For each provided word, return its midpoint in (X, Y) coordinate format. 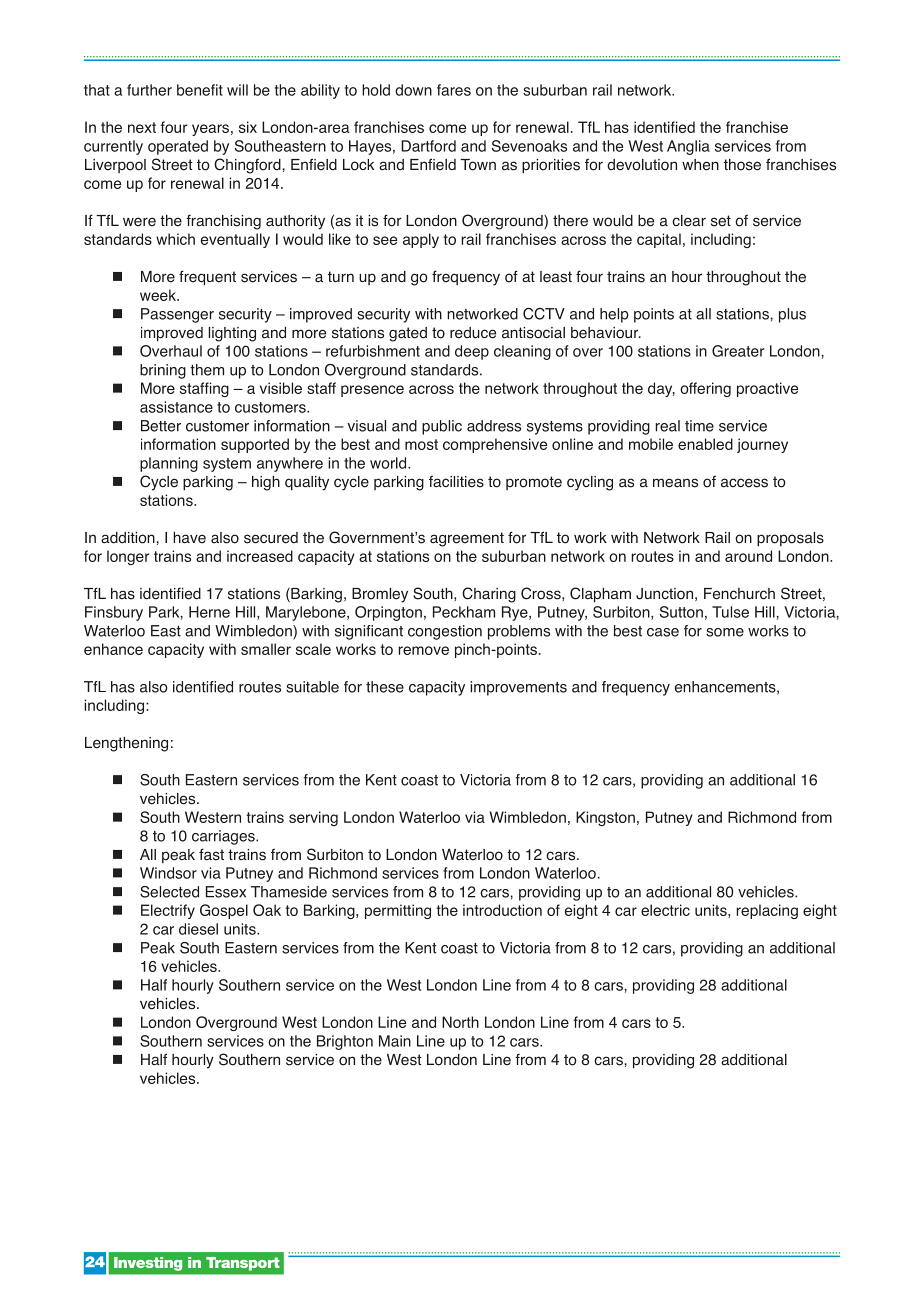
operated (178, 147)
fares (454, 90)
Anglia (688, 147)
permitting (398, 911)
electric (665, 910)
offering (705, 389)
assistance (176, 407)
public (442, 427)
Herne (209, 612)
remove (423, 650)
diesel (198, 929)
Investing (148, 1264)
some (725, 632)
